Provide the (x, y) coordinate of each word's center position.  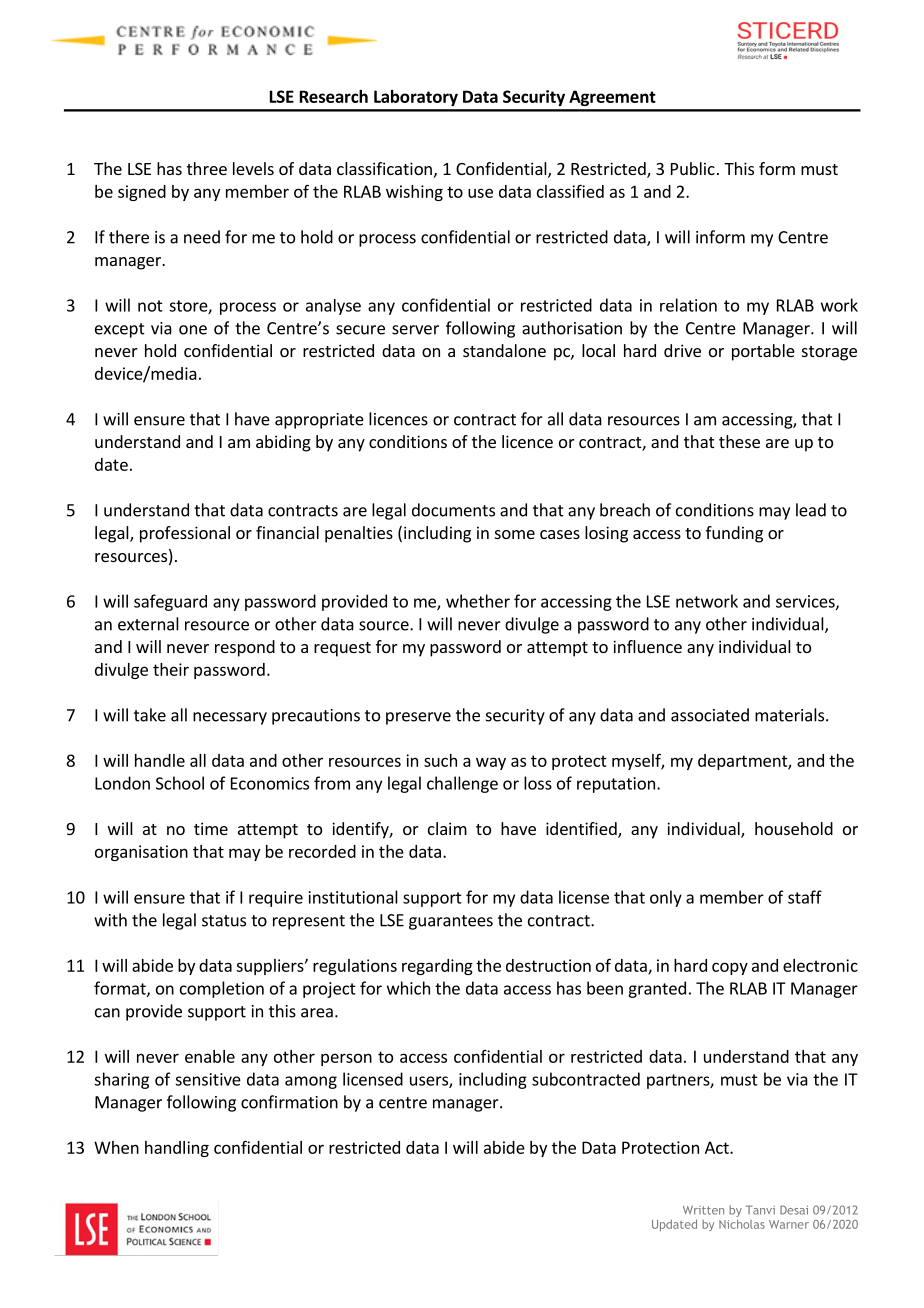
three (207, 168)
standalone (504, 350)
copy (730, 968)
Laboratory (416, 98)
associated (710, 715)
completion (222, 989)
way (491, 763)
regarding (437, 967)
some (515, 534)
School (180, 783)
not (150, 306)
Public (693, 168)
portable (763, 352)
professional (185, 534)
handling (177, 1149)
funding (734, 534)
